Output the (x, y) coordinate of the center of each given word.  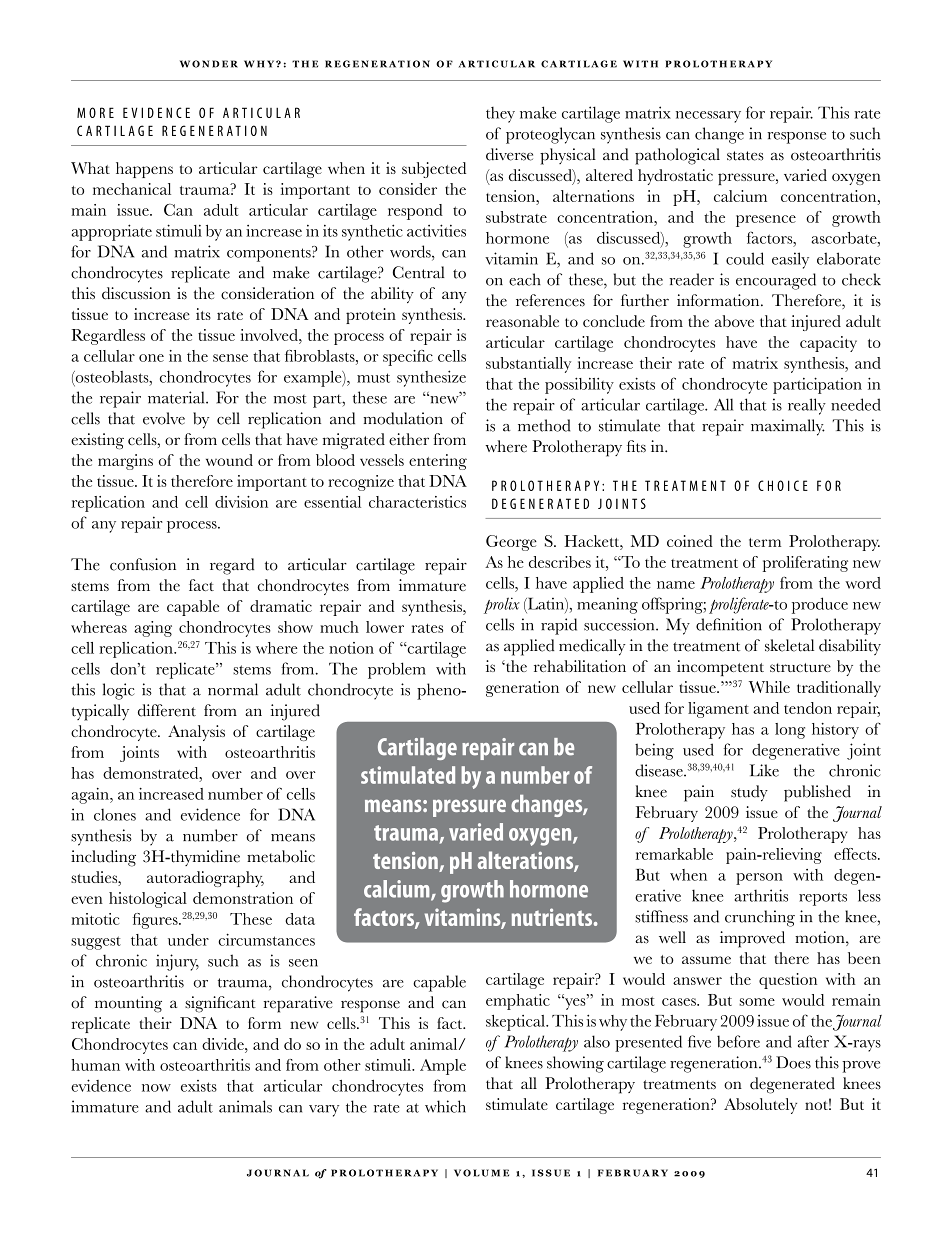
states (745, 156)
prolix (502, 605)
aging (153, 629)
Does (793, 1062)
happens (144, 170)
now (156, 1088)
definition (729, 624)
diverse (509, 154)
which (445, 1106)
